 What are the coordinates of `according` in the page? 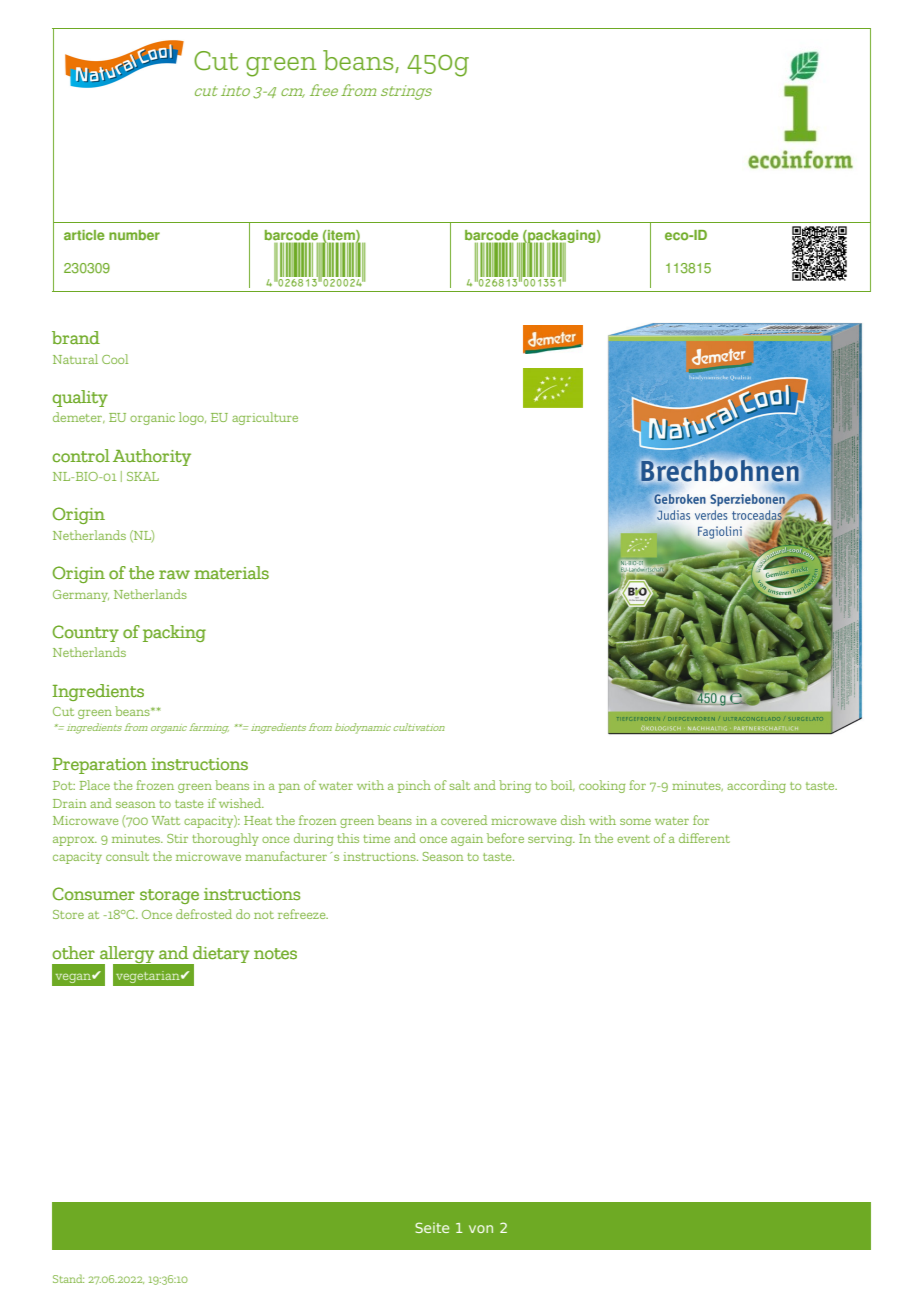 It's located at (756, 786).
